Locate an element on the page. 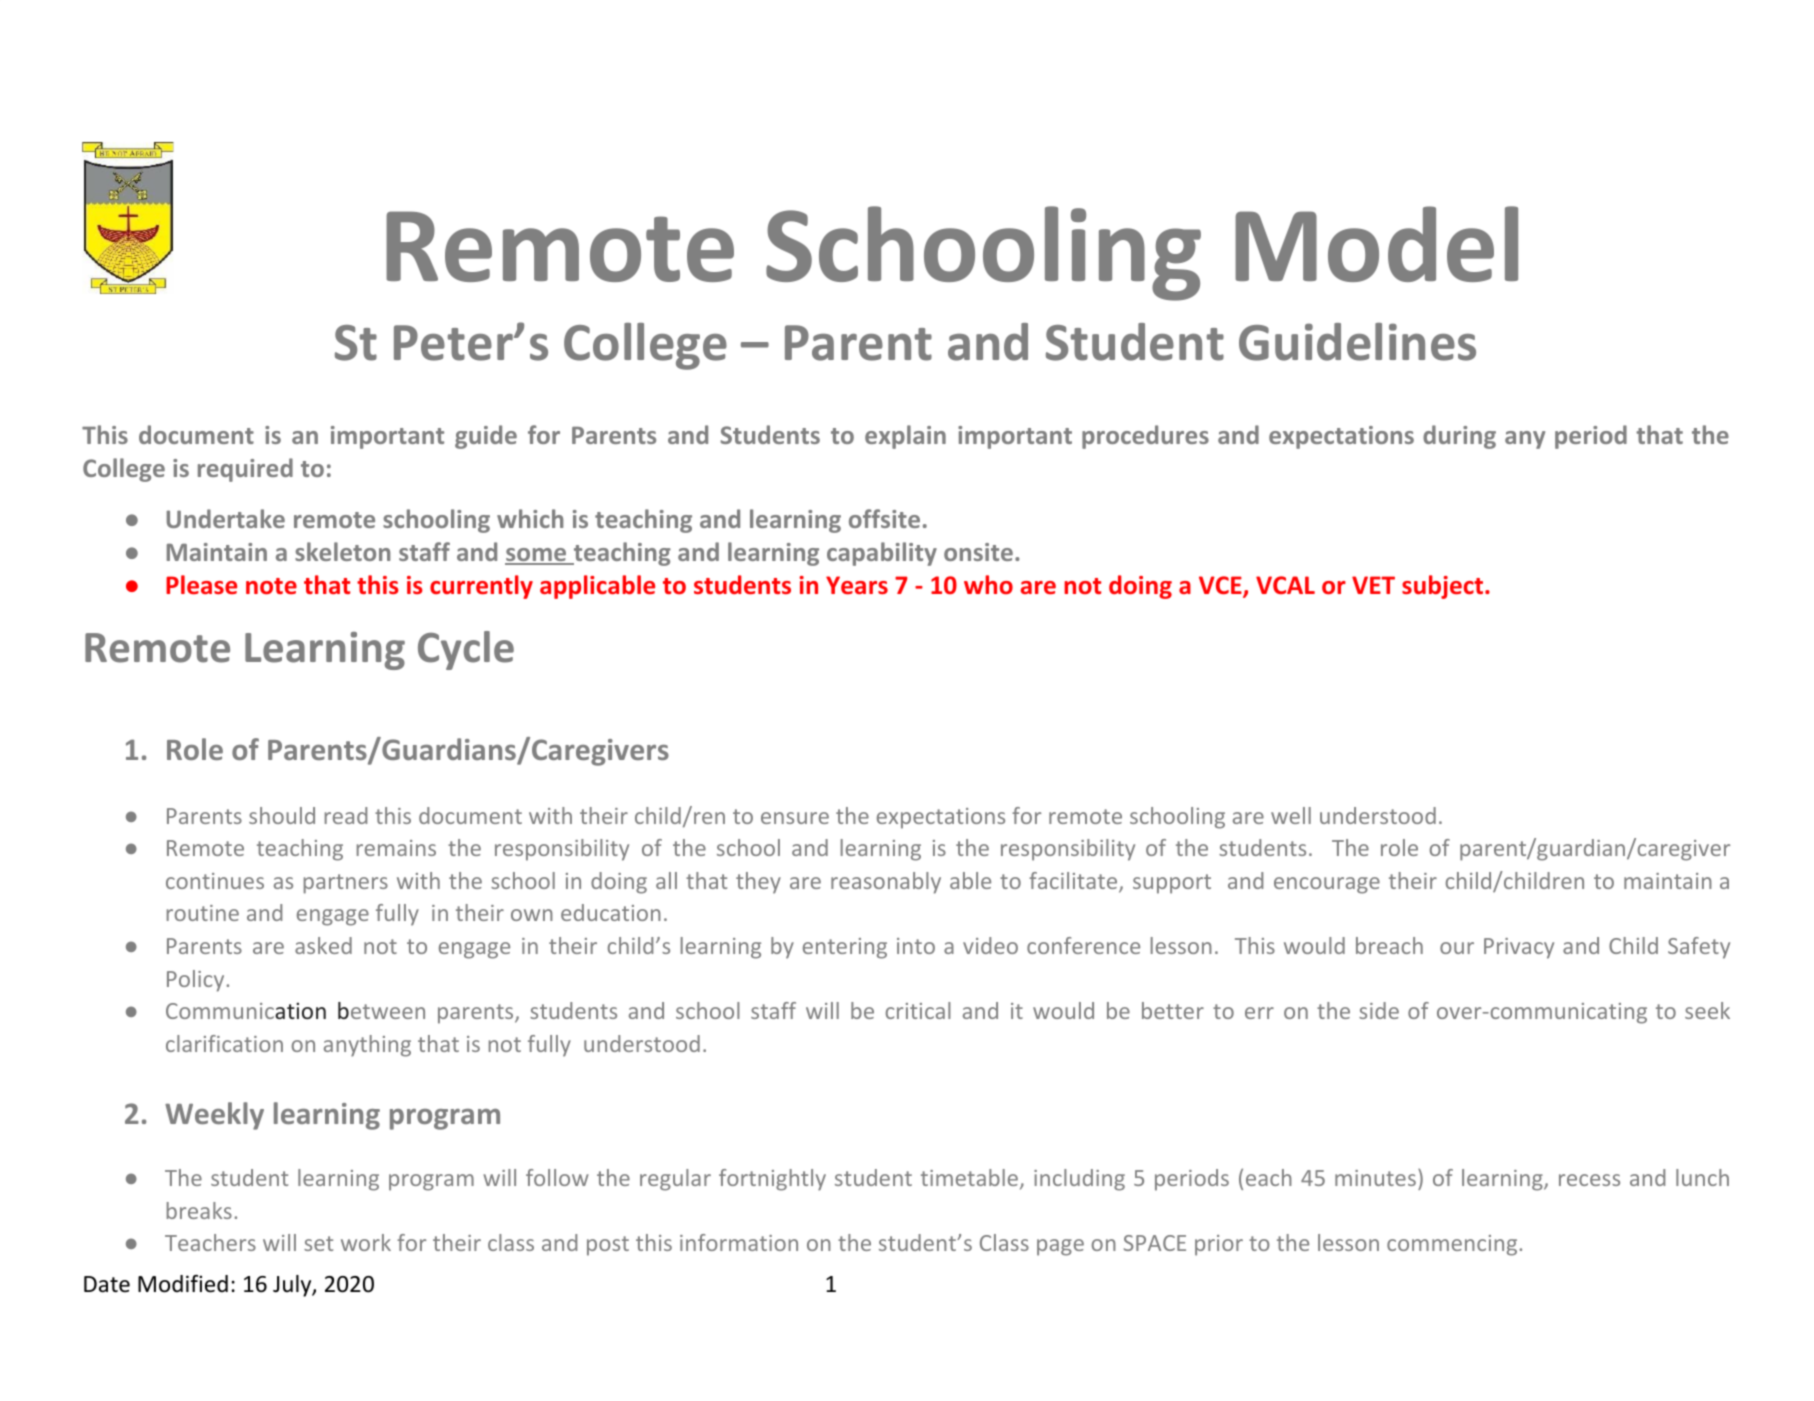 This document has height=1401, width=1814. should is located at coordinates (282, 815).
